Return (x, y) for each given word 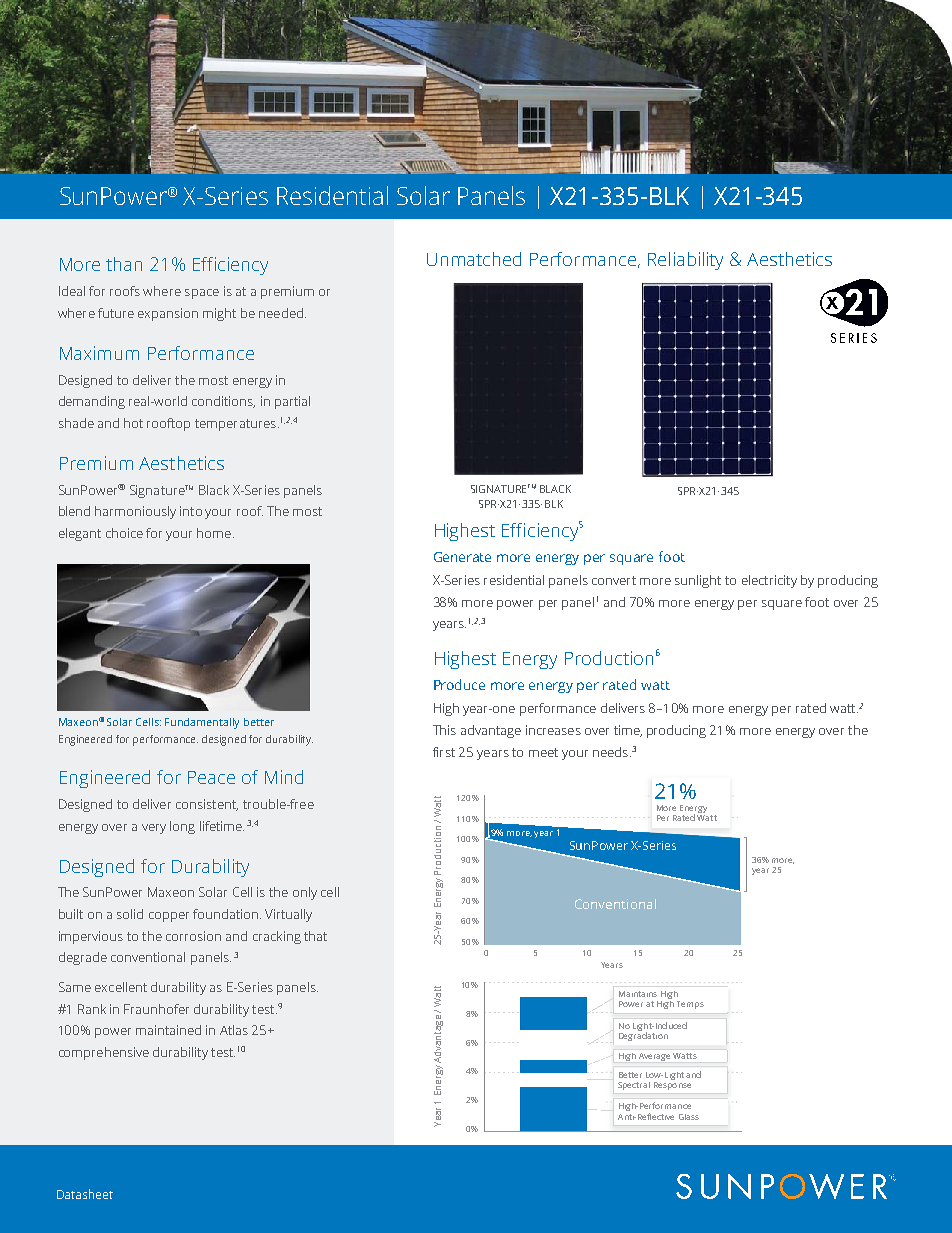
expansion (168, 314)
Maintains (638, 994)
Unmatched (474, 259)
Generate (462, 557)
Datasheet (85, 1194)
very (154, 829)
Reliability (685, 261)
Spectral (634, 1086)
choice (124, 533)
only (305, 893)
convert (614, 580)
